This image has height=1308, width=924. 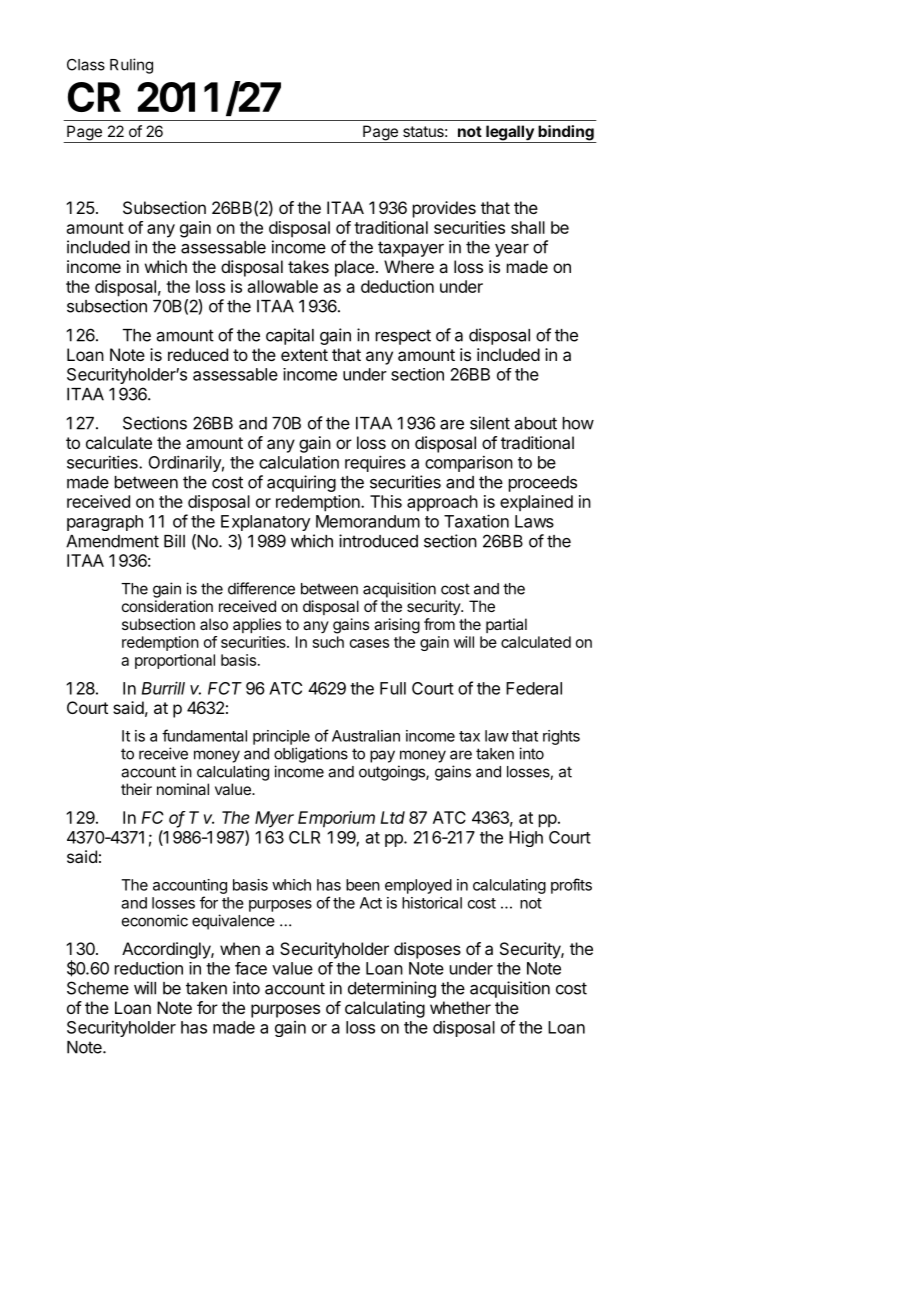 What do you see at coordinates (131, 66) in the image?
I see `Ruling` at bounding box center [131, 66].
